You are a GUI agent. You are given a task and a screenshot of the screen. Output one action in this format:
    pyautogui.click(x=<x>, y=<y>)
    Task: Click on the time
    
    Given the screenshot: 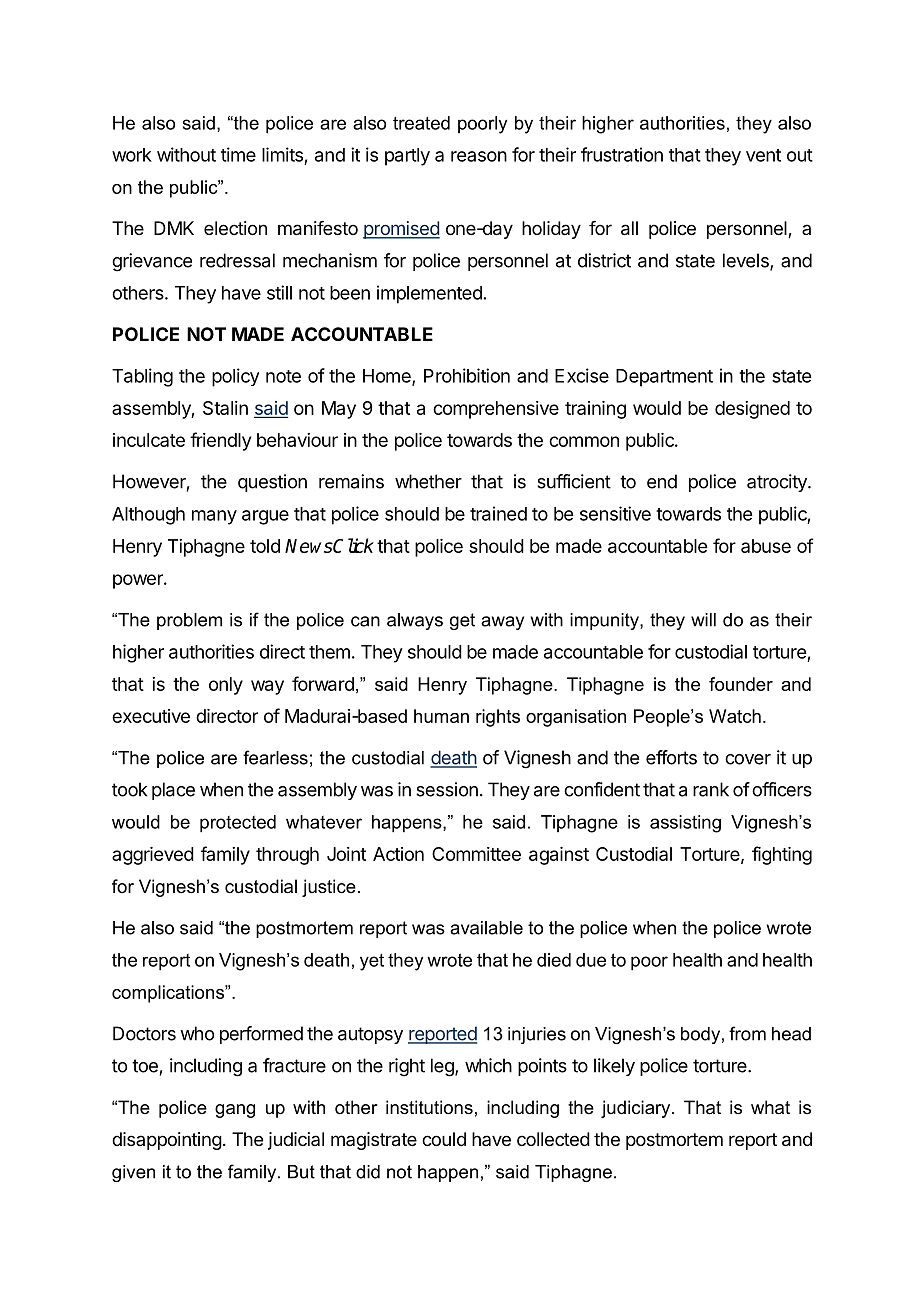 What is the action you would take?
    pyautogui.click(x=238, y=154)
